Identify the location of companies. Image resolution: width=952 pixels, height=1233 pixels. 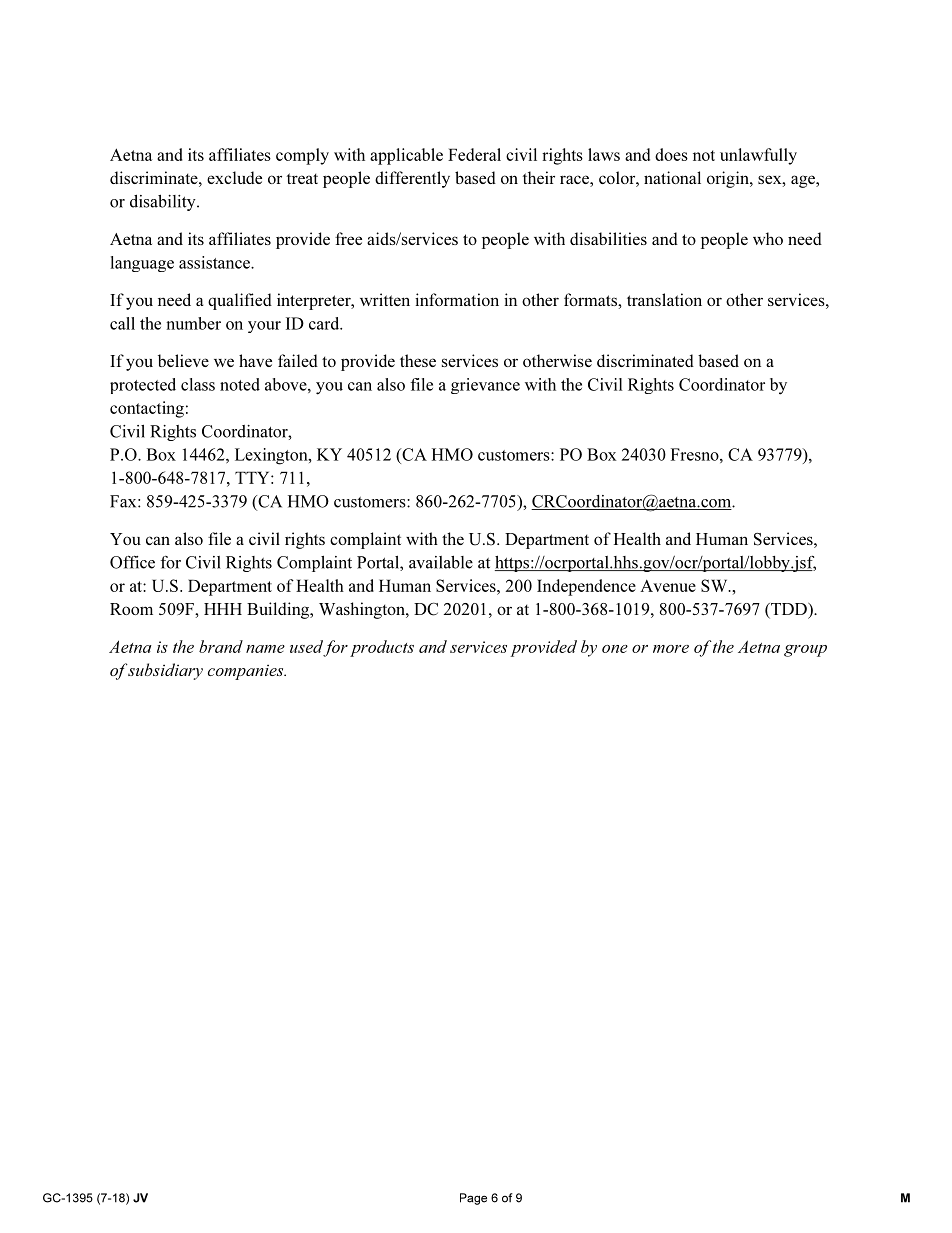
(247, 672).
